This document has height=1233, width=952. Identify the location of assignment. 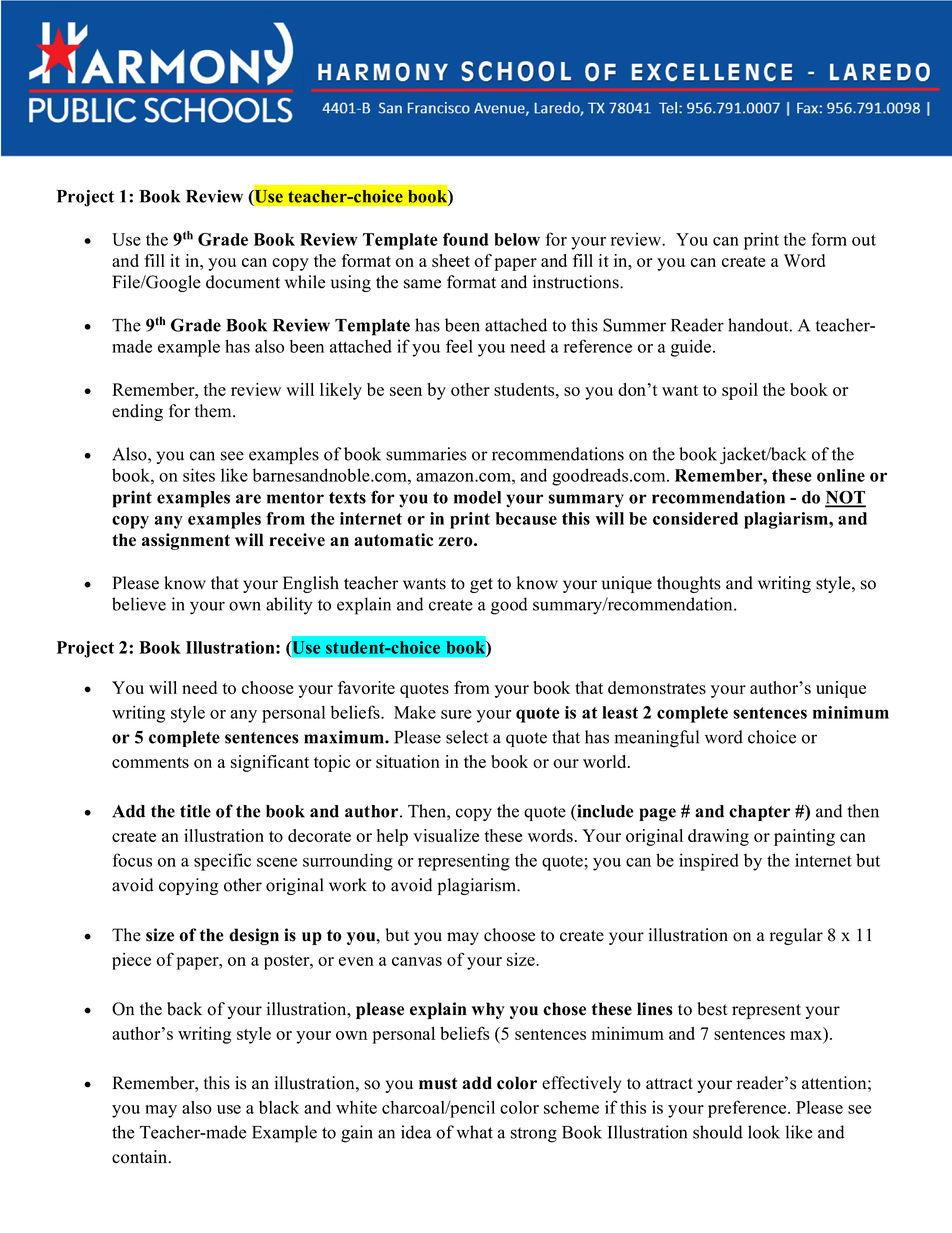
(186, 541).
